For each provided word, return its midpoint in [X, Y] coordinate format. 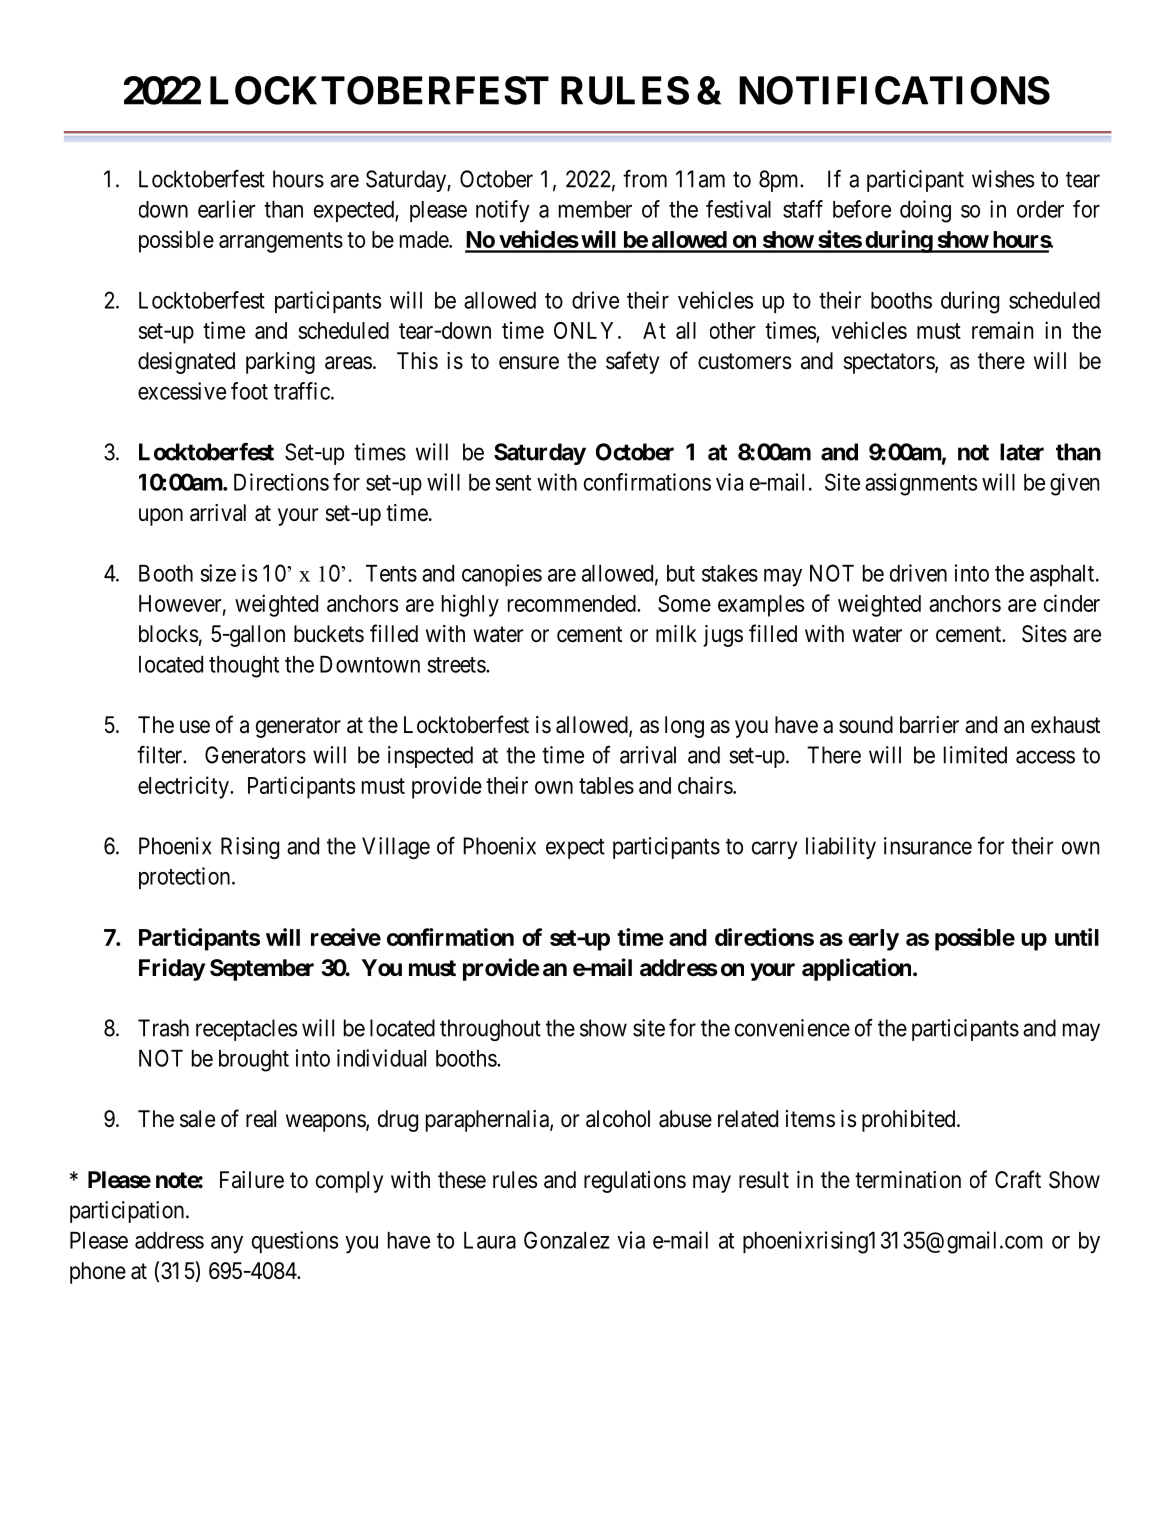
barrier [929, 725]
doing [925, 211]
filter [161, 755]
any [227, 1245]
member [595, 209]
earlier [227, 209]
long [684, 727]
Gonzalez [567, 1240]
